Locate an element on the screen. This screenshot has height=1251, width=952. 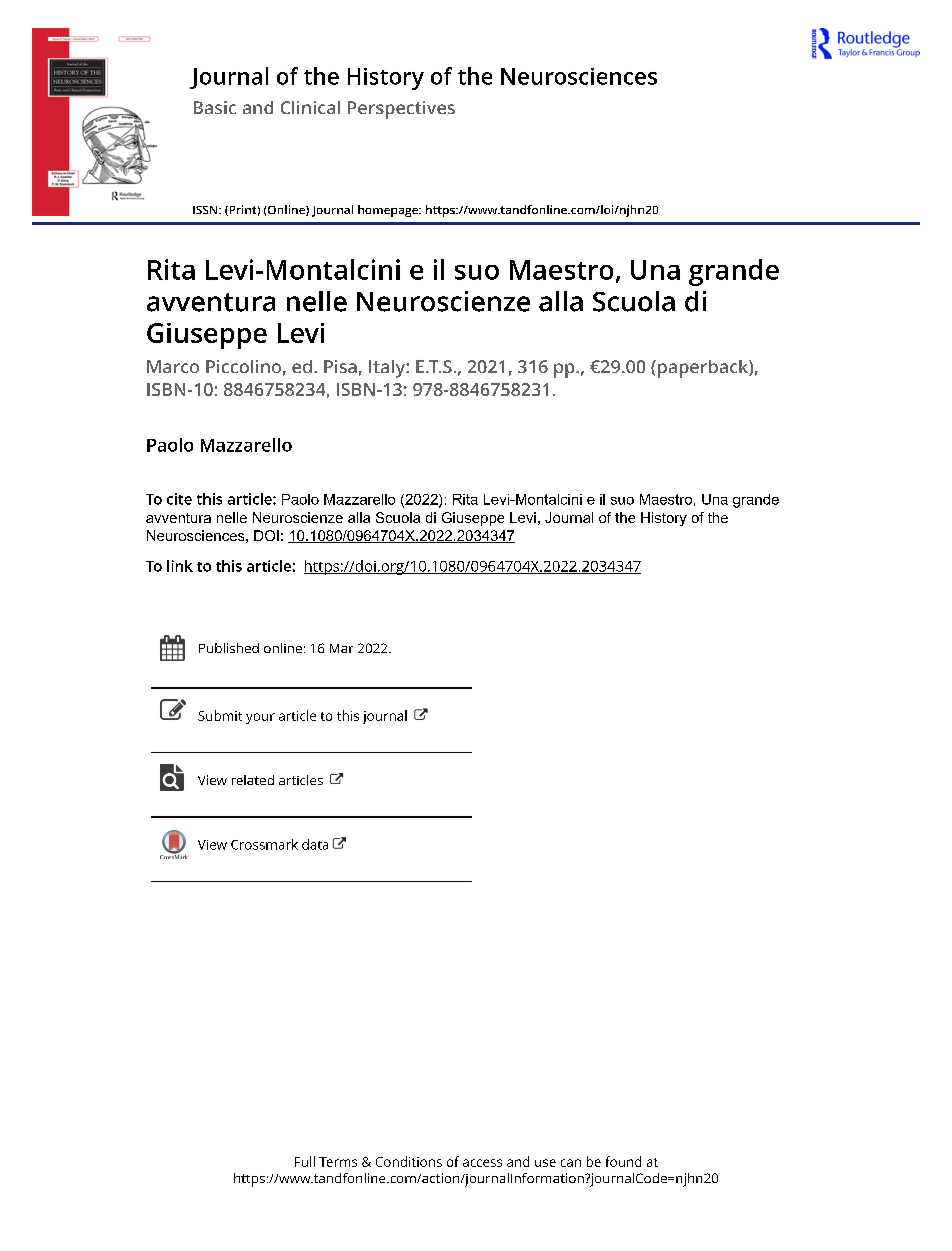
Full is located at coordinates (305, 1161).
